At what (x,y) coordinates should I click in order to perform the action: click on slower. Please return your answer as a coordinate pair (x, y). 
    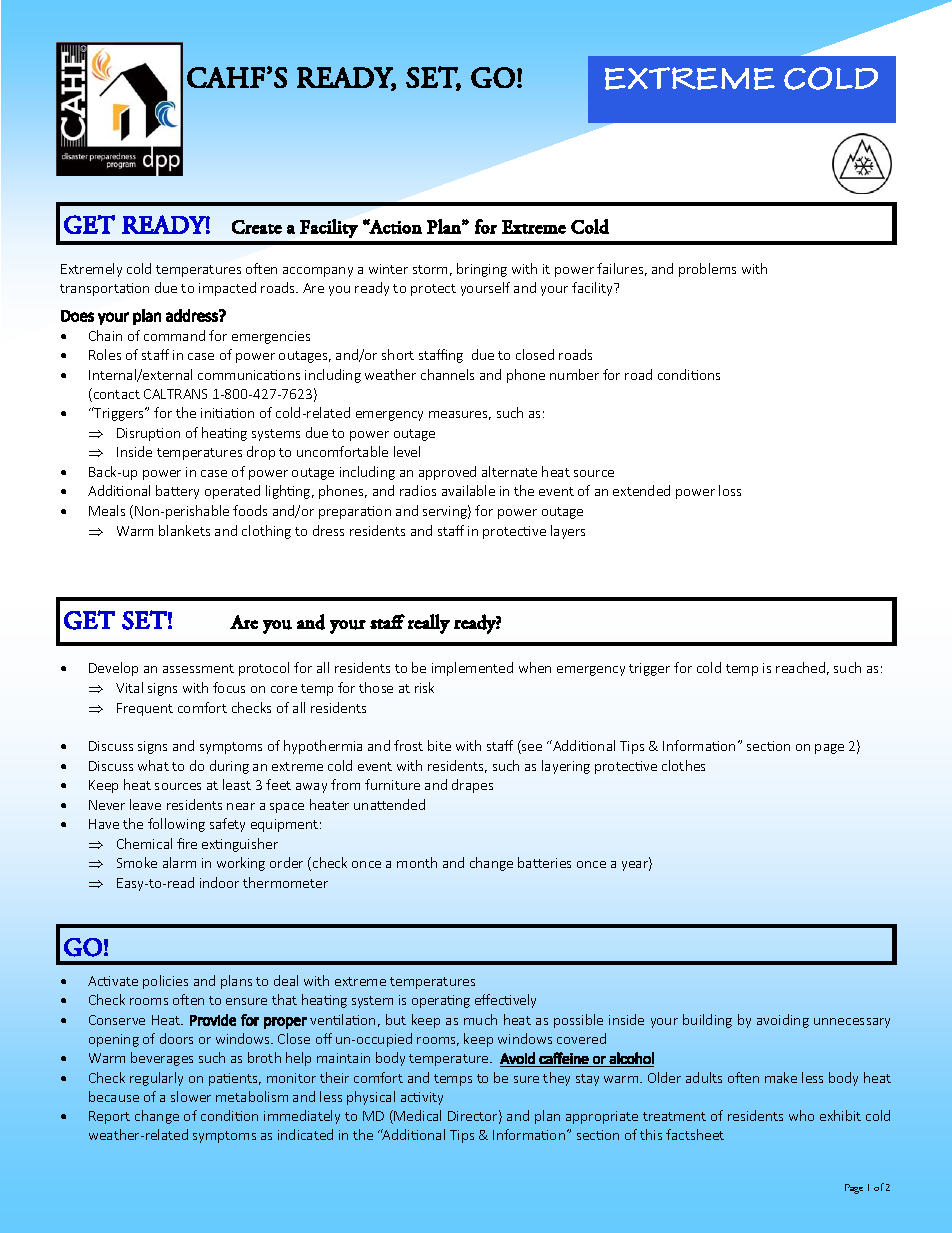
    Looking at the image, I should click on (191, 1096).
